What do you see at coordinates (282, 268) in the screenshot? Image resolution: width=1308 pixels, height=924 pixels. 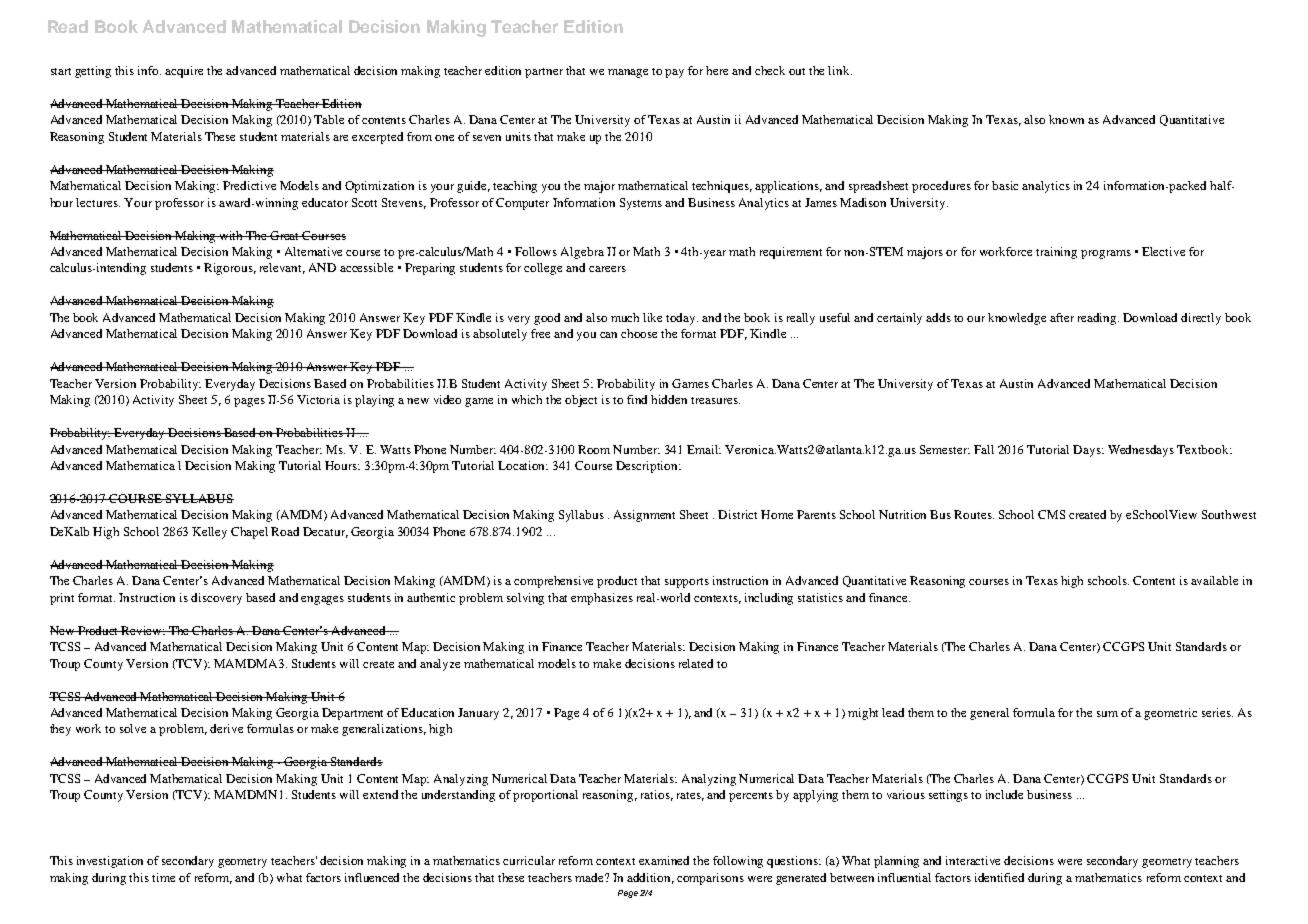 I see `relevant` at bounding box center [282, 268].
